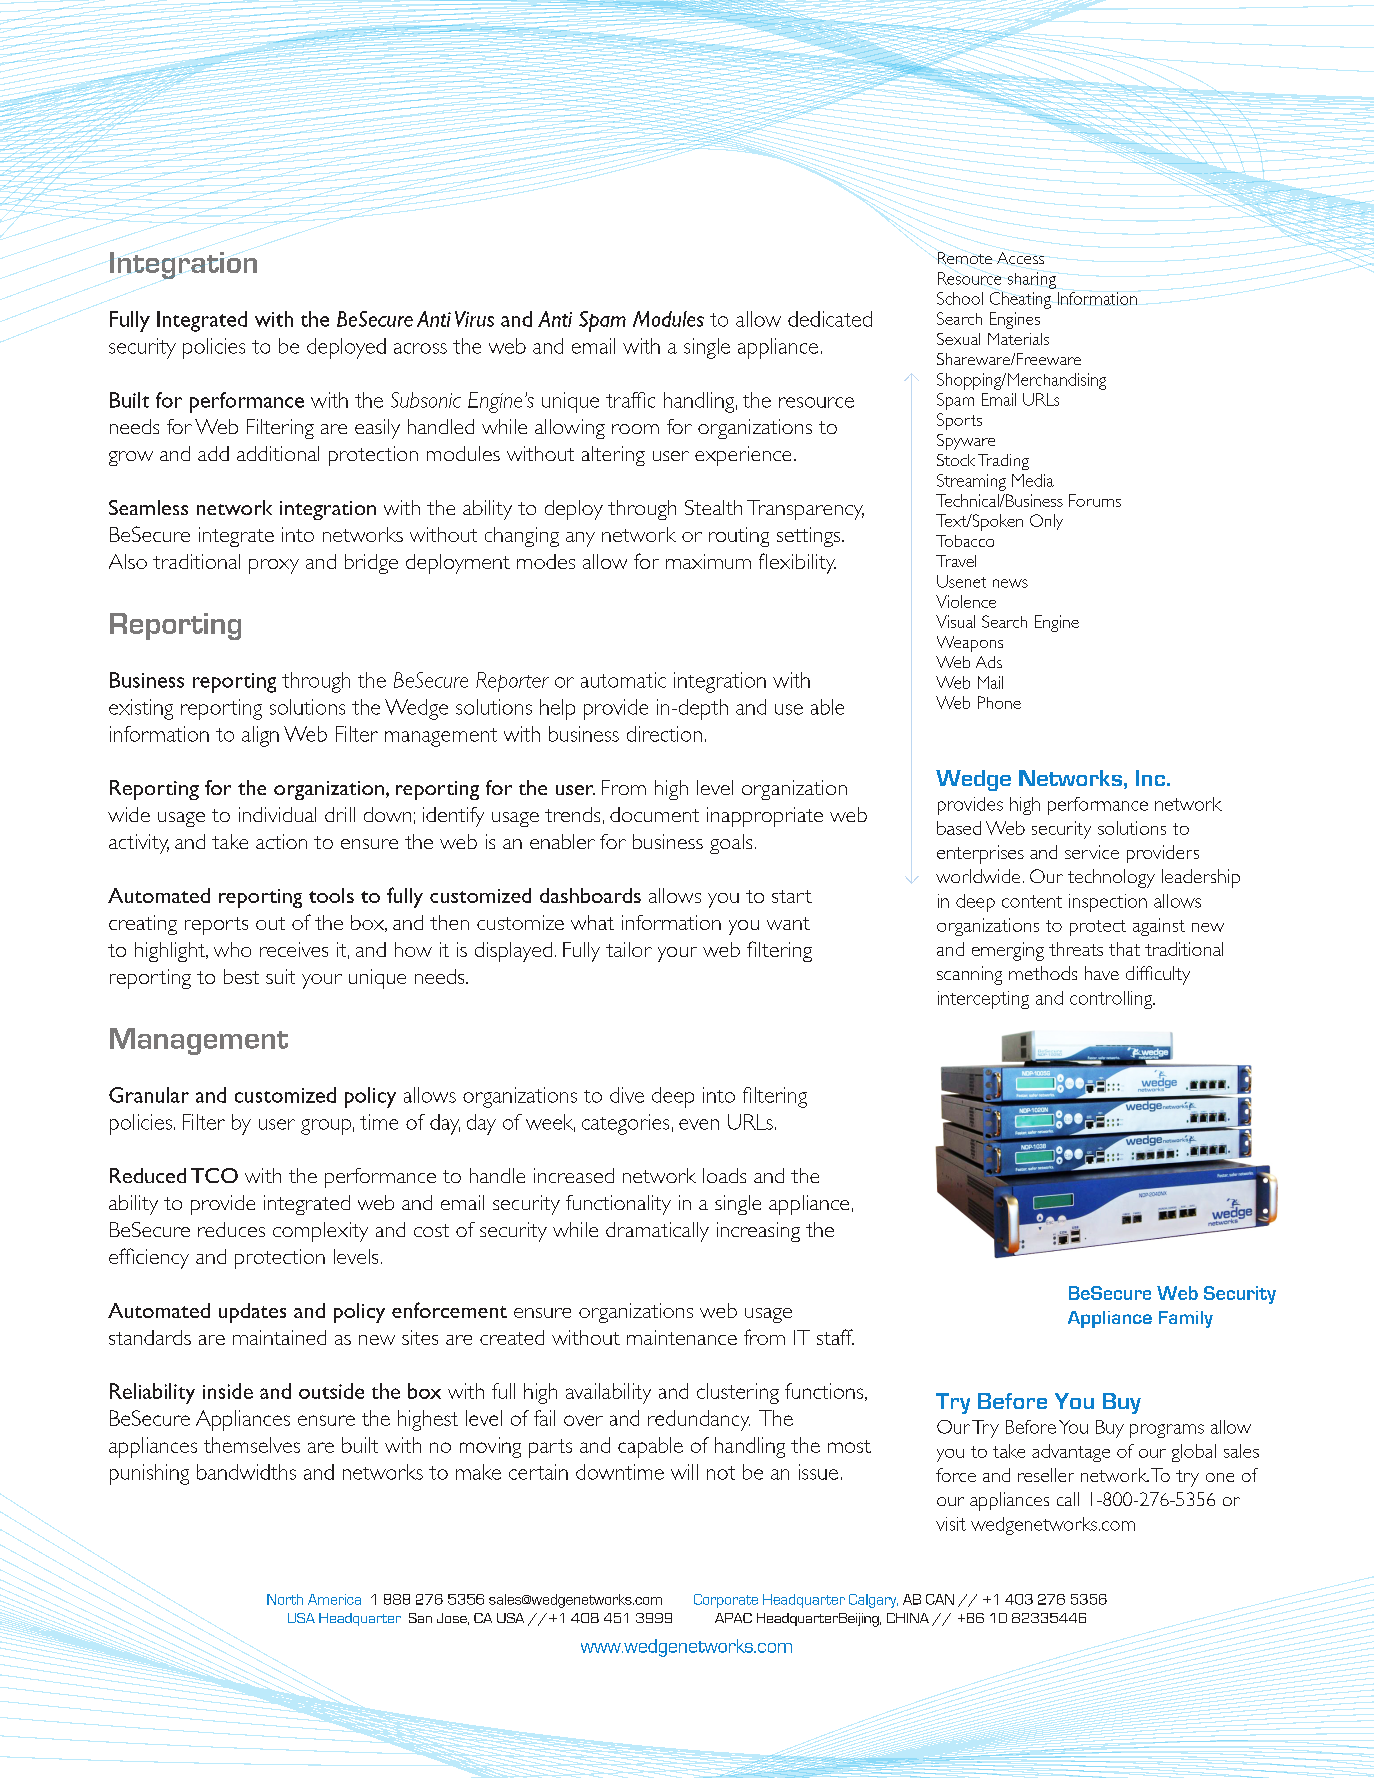 This image has height=1778, width=1374. Describe the element at coordinates (629, 949) in the image. I see `tailor` at that location.
